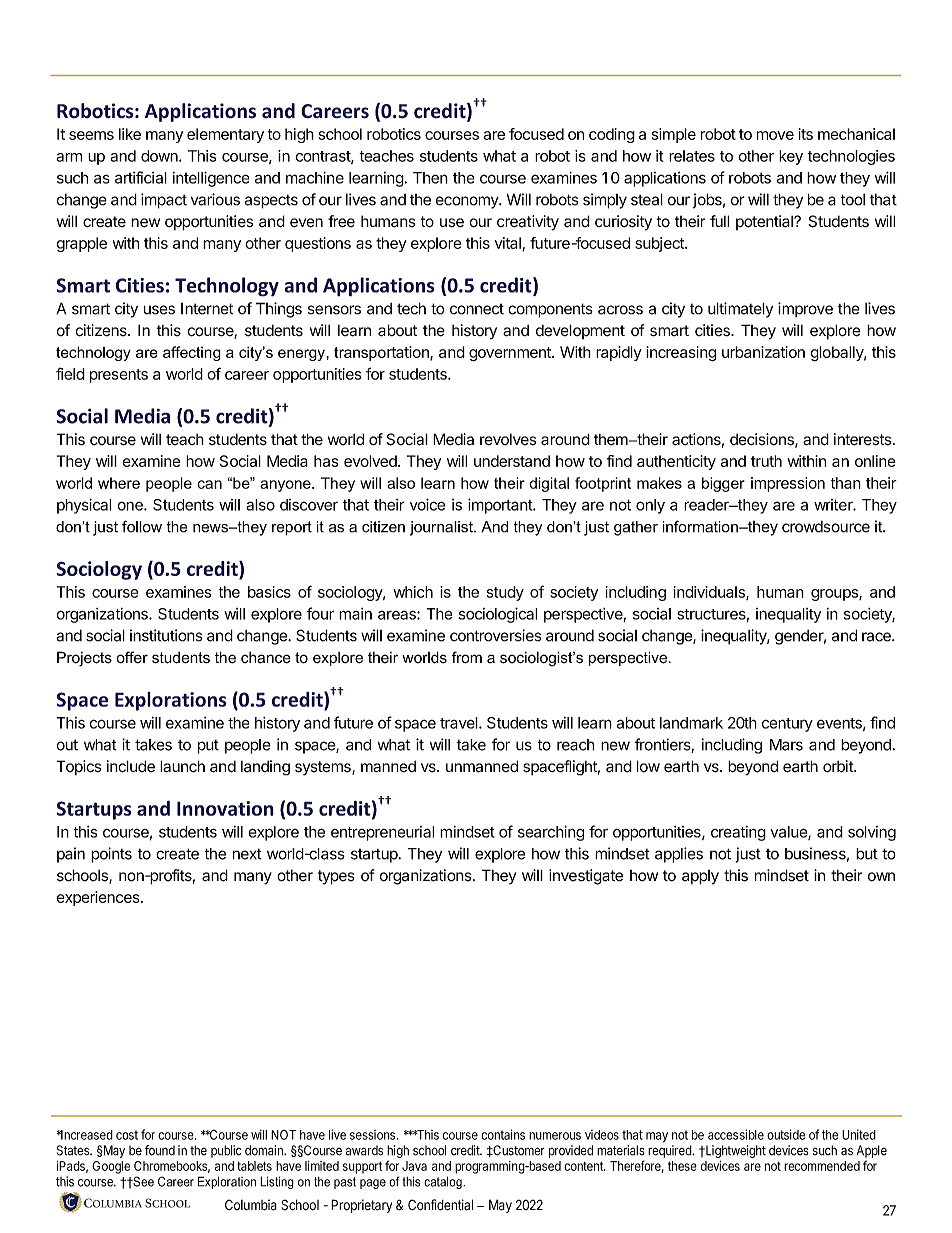 This screenshot has width=952, height=1233. What do you see at coordinates (763, 352) in the screenshot?
I see `urbanization` at bounding box center [763, 352].
